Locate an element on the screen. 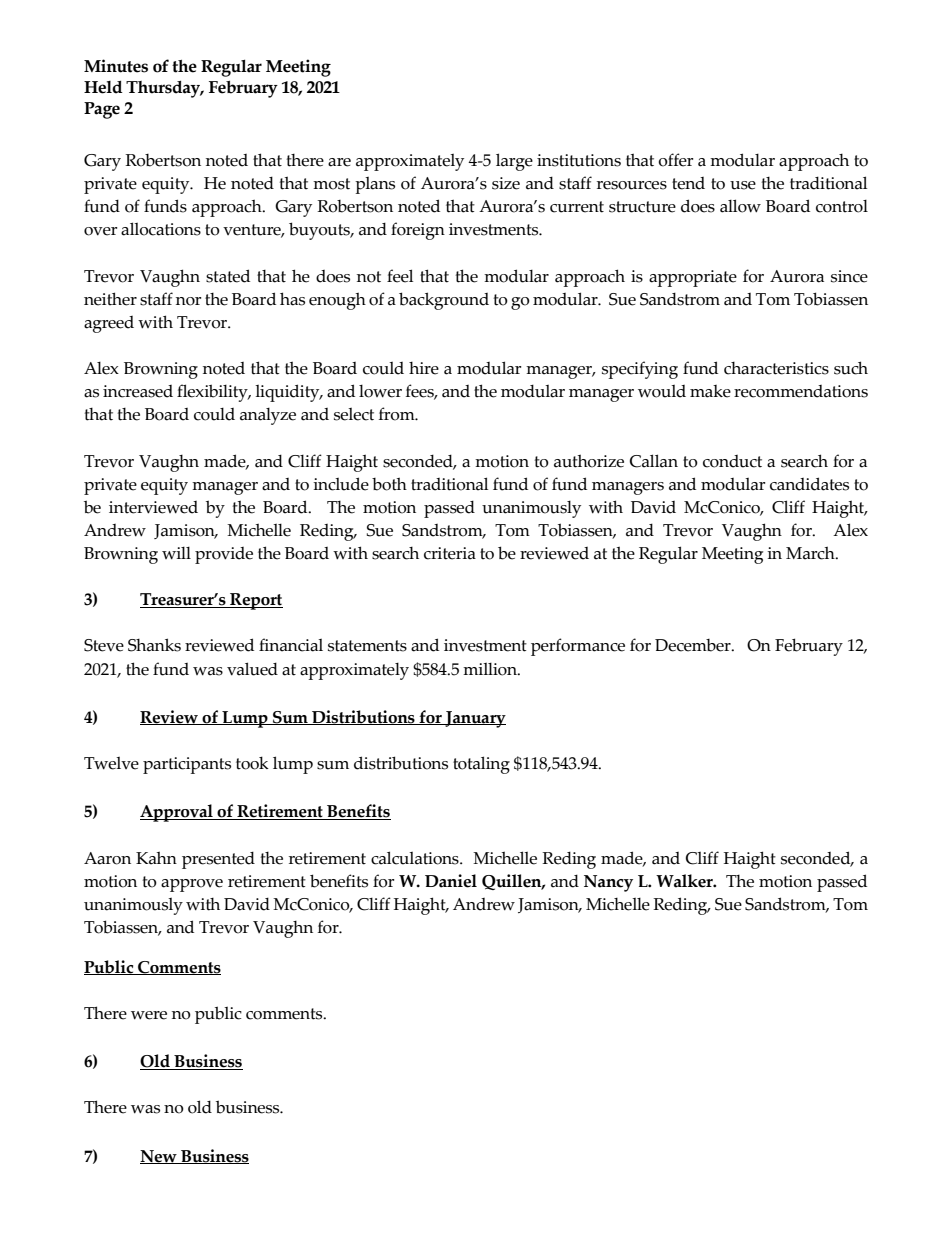 This screenshot has height=1233, width=952. December is located at coordinates (694, 645).
